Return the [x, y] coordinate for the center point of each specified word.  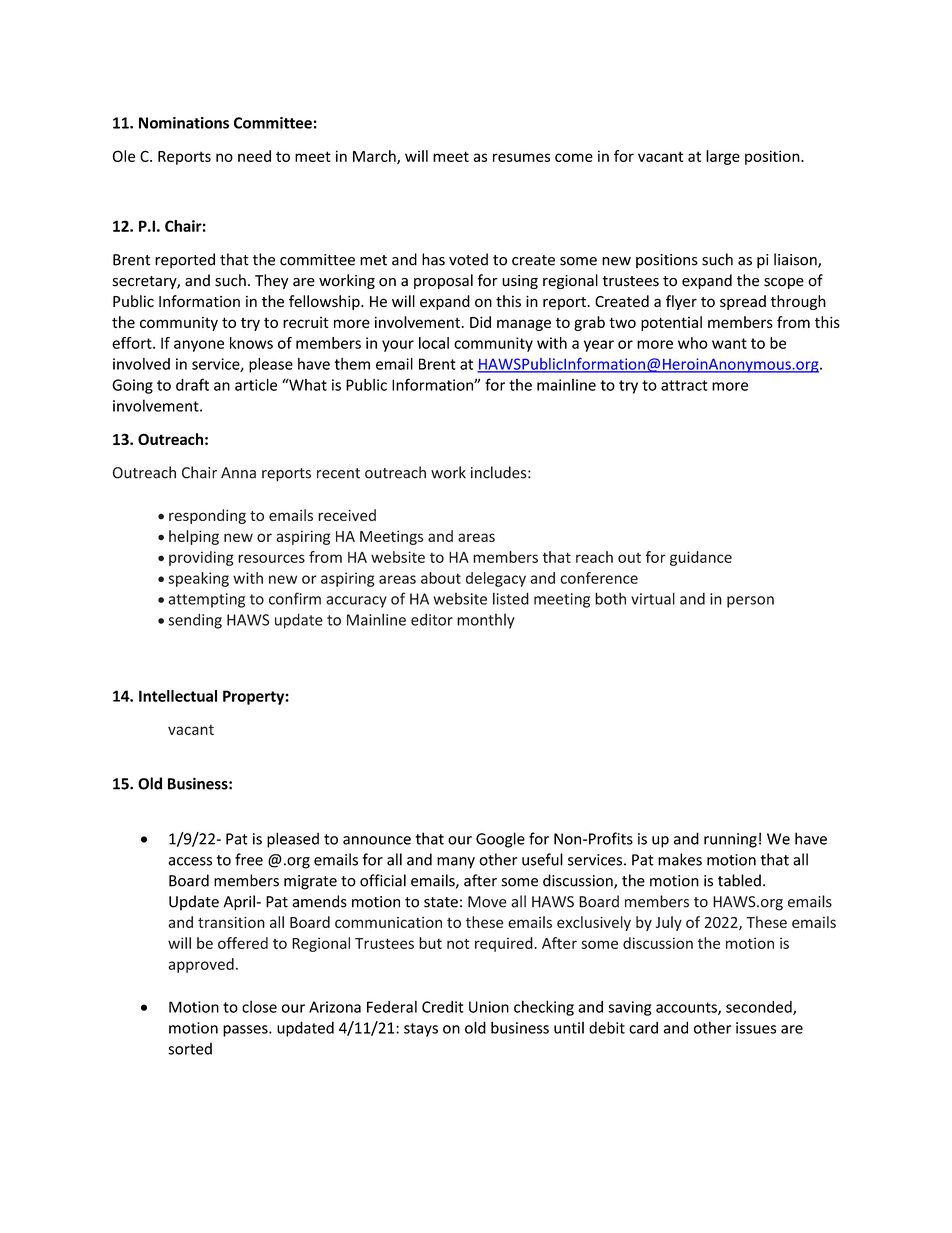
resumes [521, 157]
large [723, 157]
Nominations [184, 123]
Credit [443, 1007]
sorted [190, 1048]
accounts [687, 1008]
